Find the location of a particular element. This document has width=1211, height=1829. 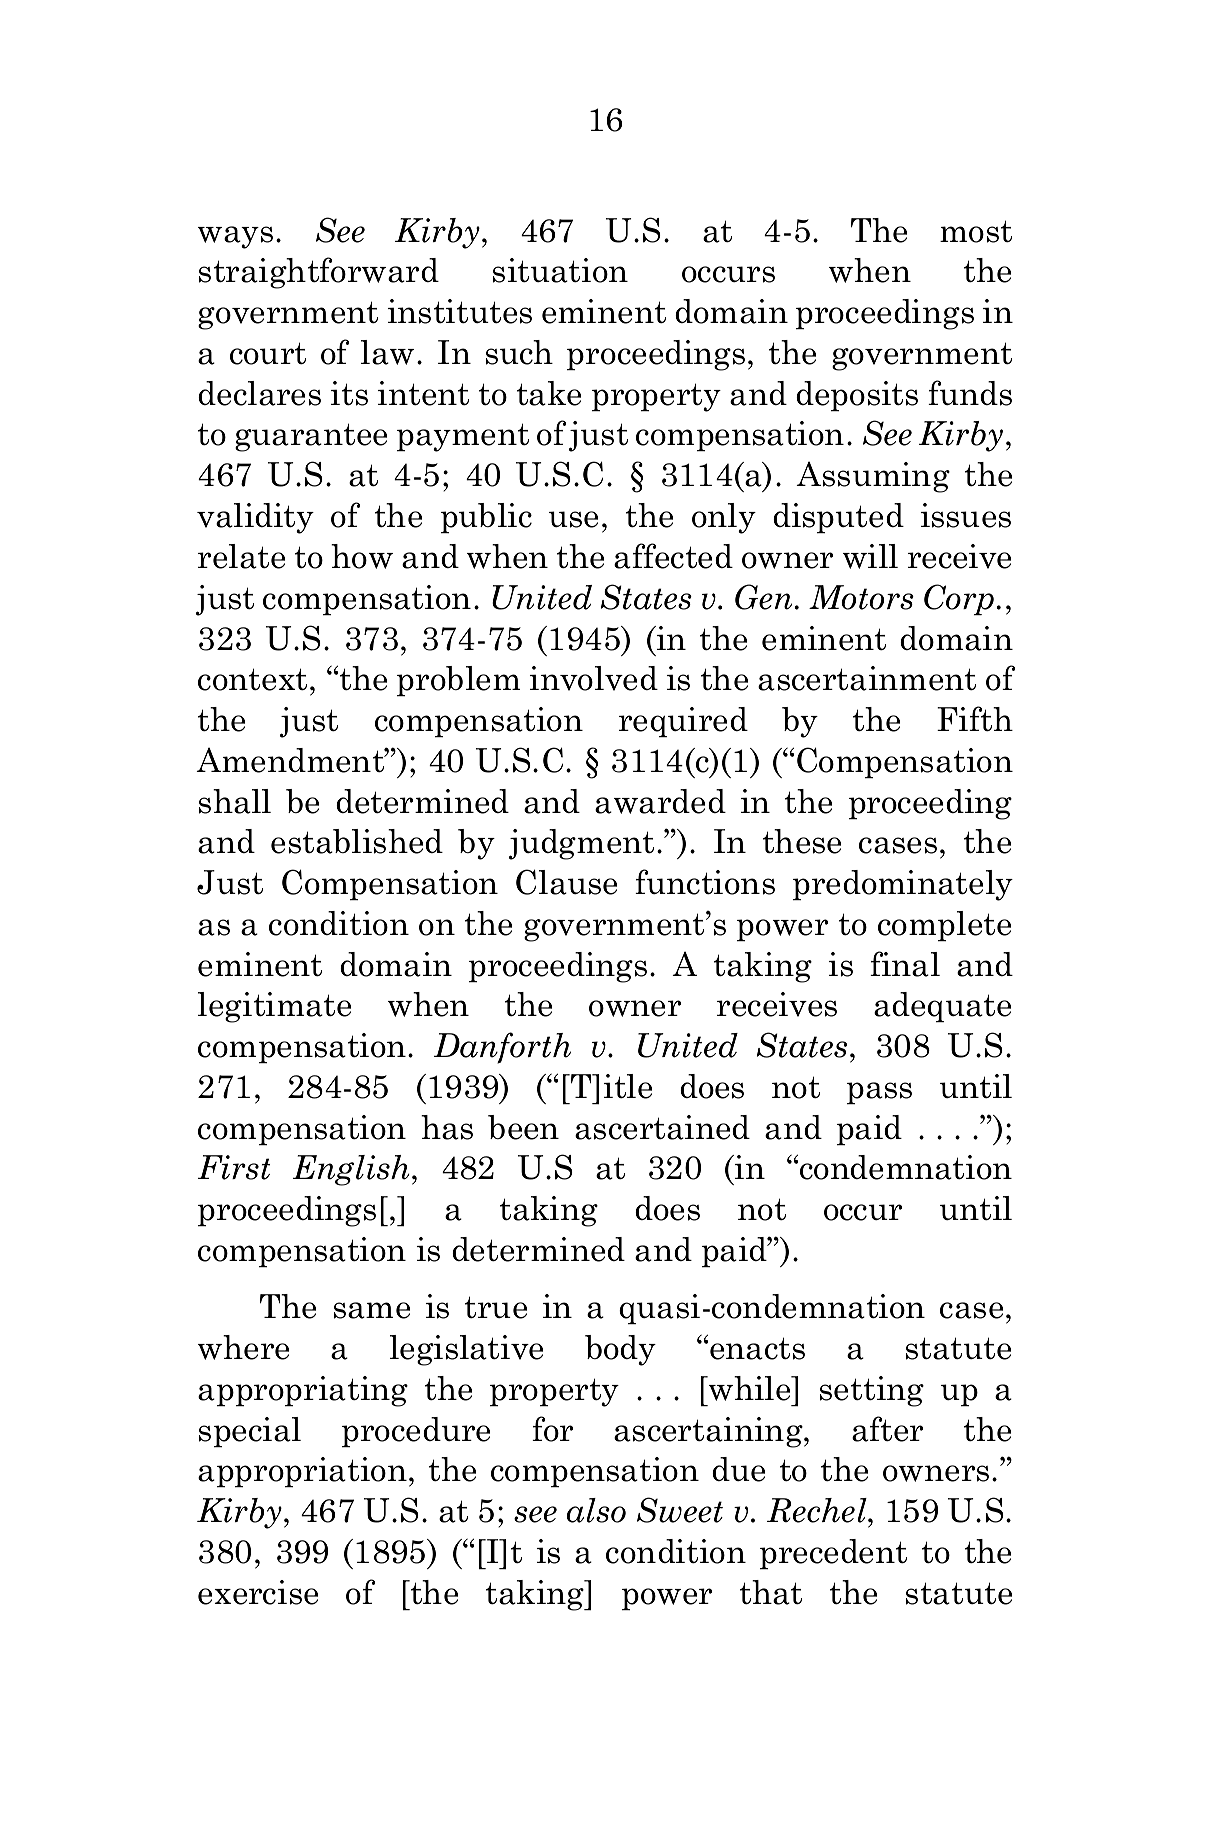

established is located at coordinates (357, 841).
